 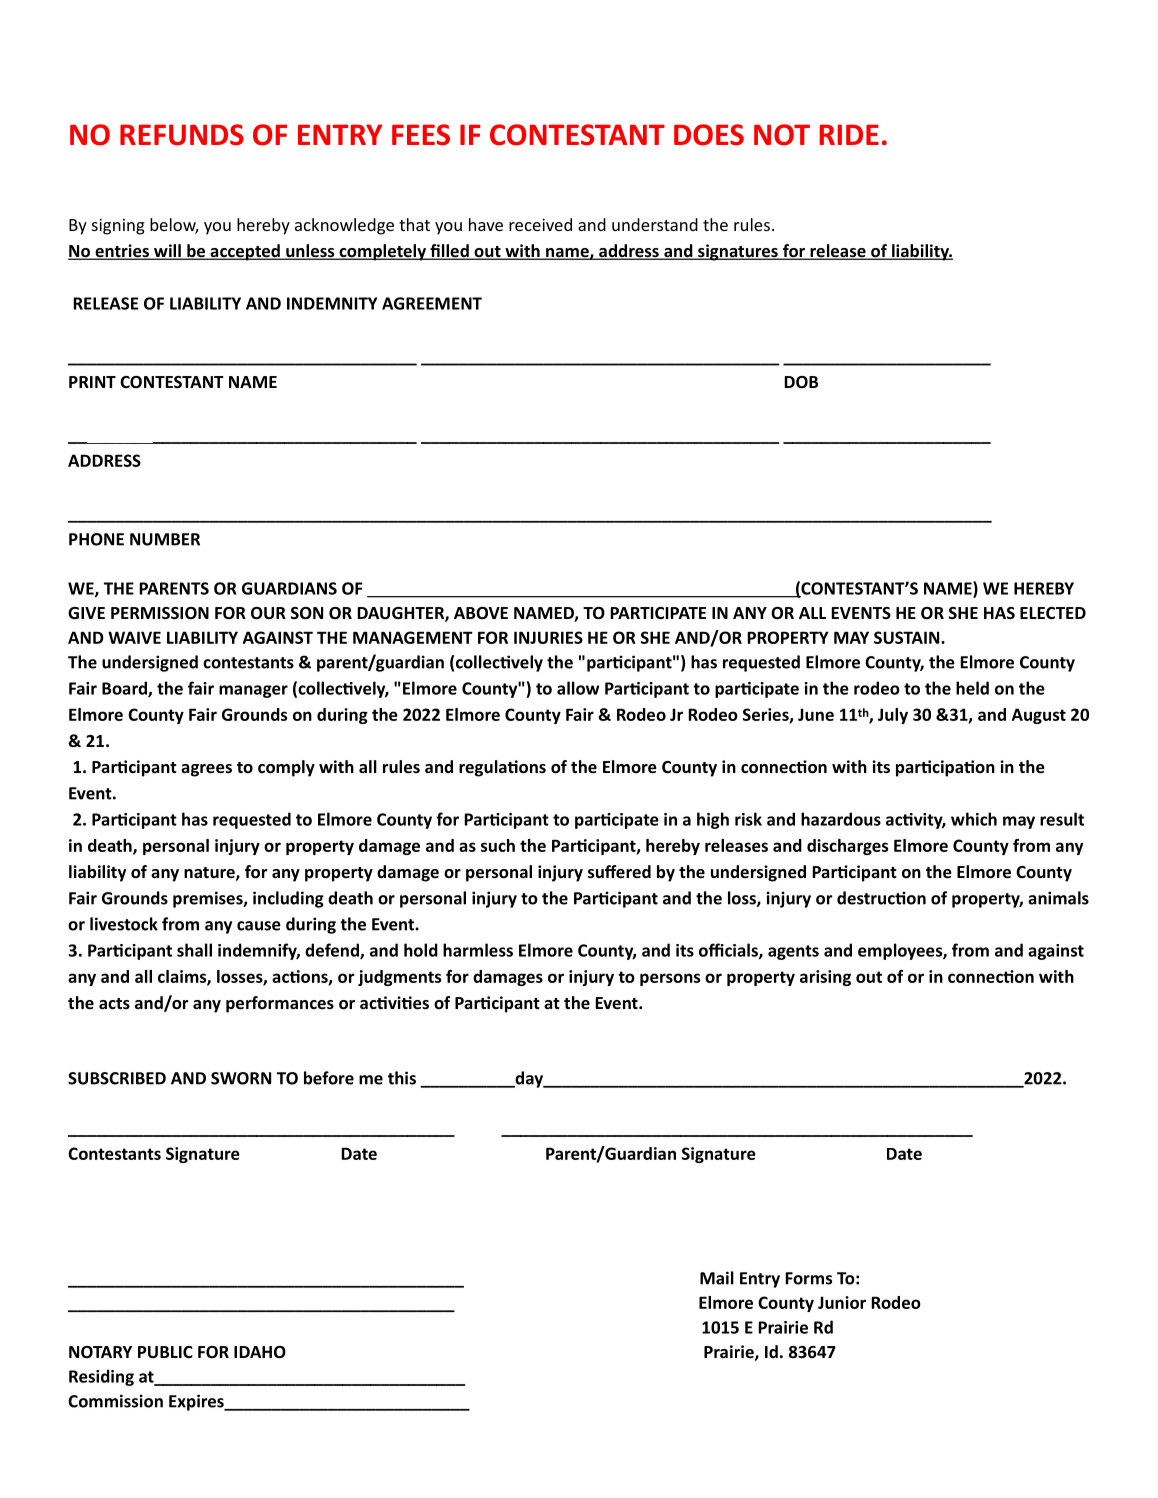 What do you see at coordinates (717, 1278) in the screenshot?
I see `Mail` at bounding box center [717, 1278].
